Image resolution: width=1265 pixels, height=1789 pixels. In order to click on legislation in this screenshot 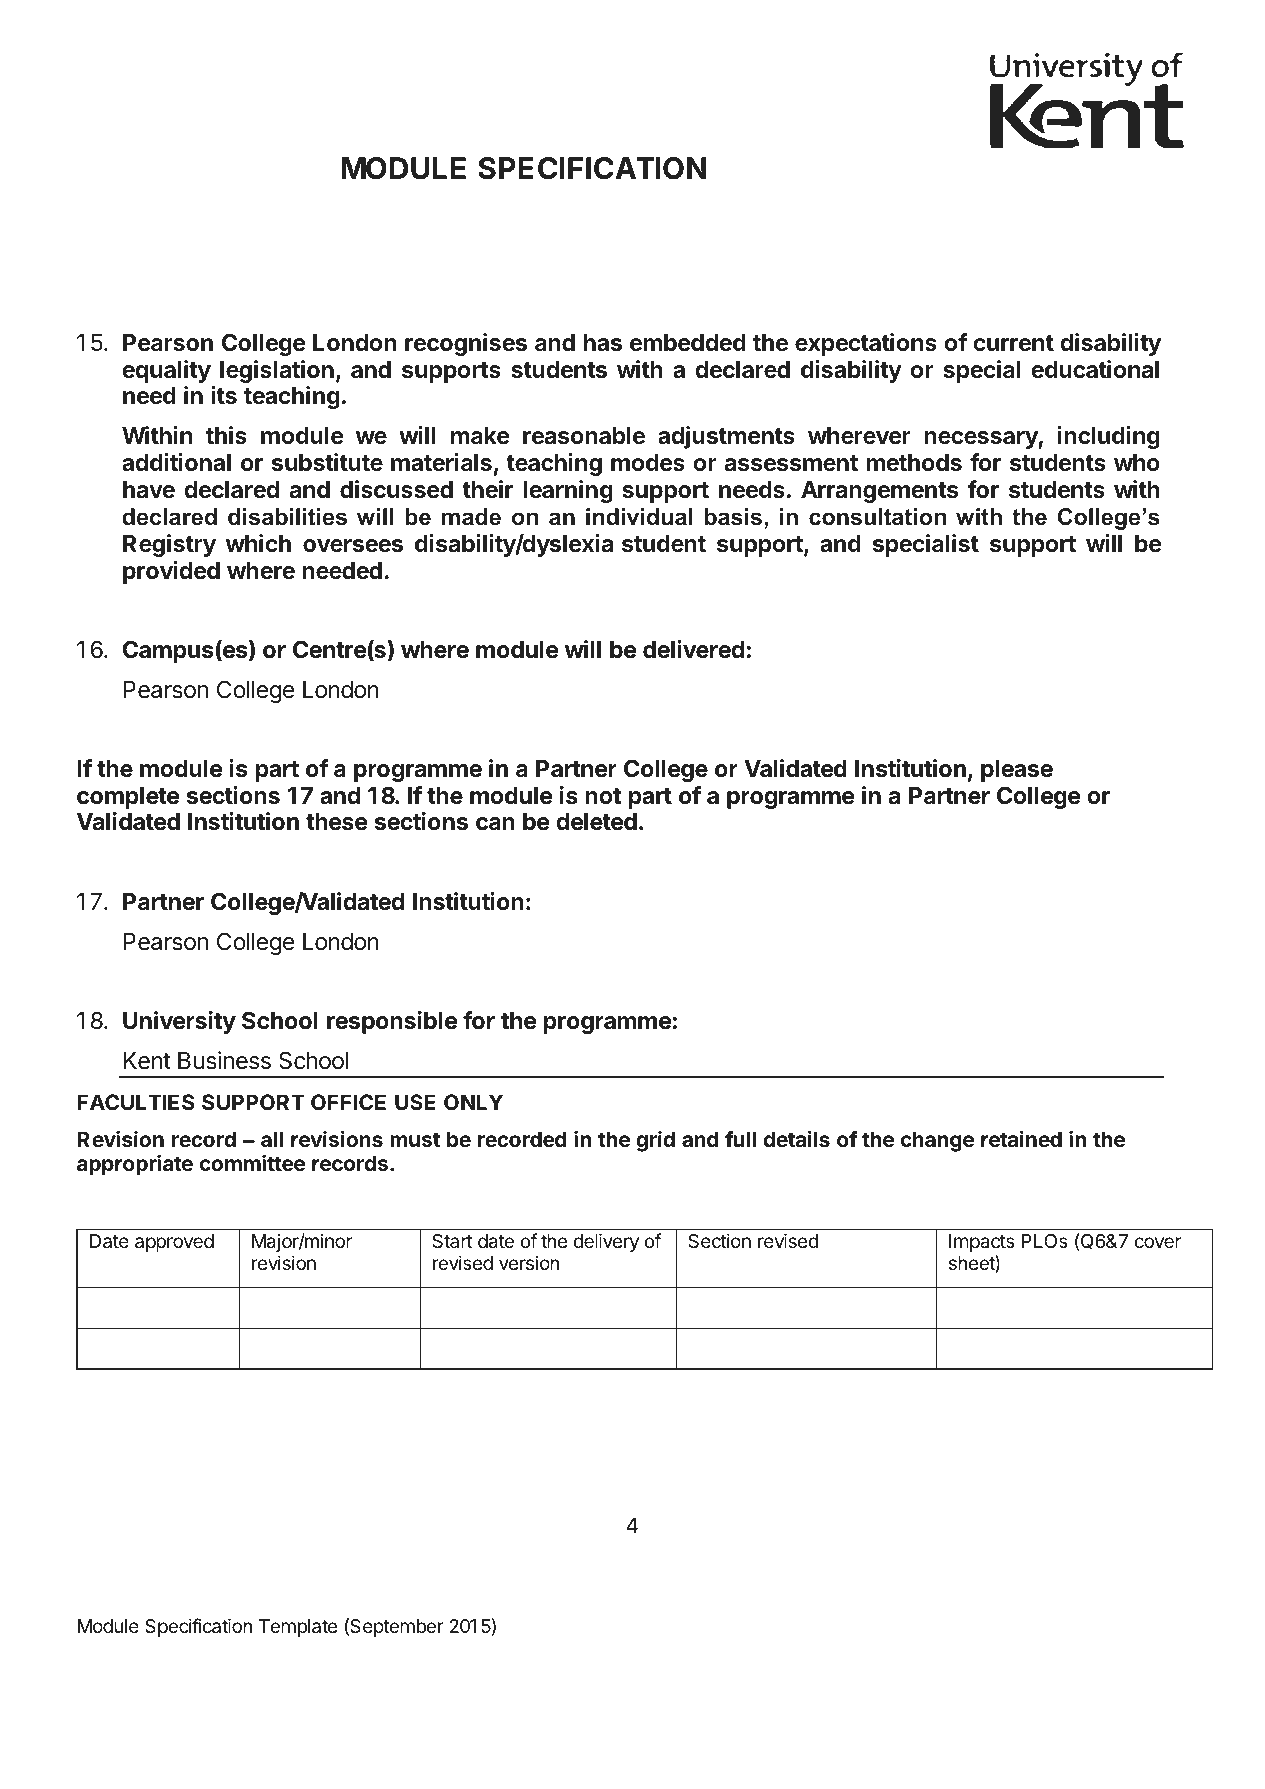, I will do `click(277, 371)`.
